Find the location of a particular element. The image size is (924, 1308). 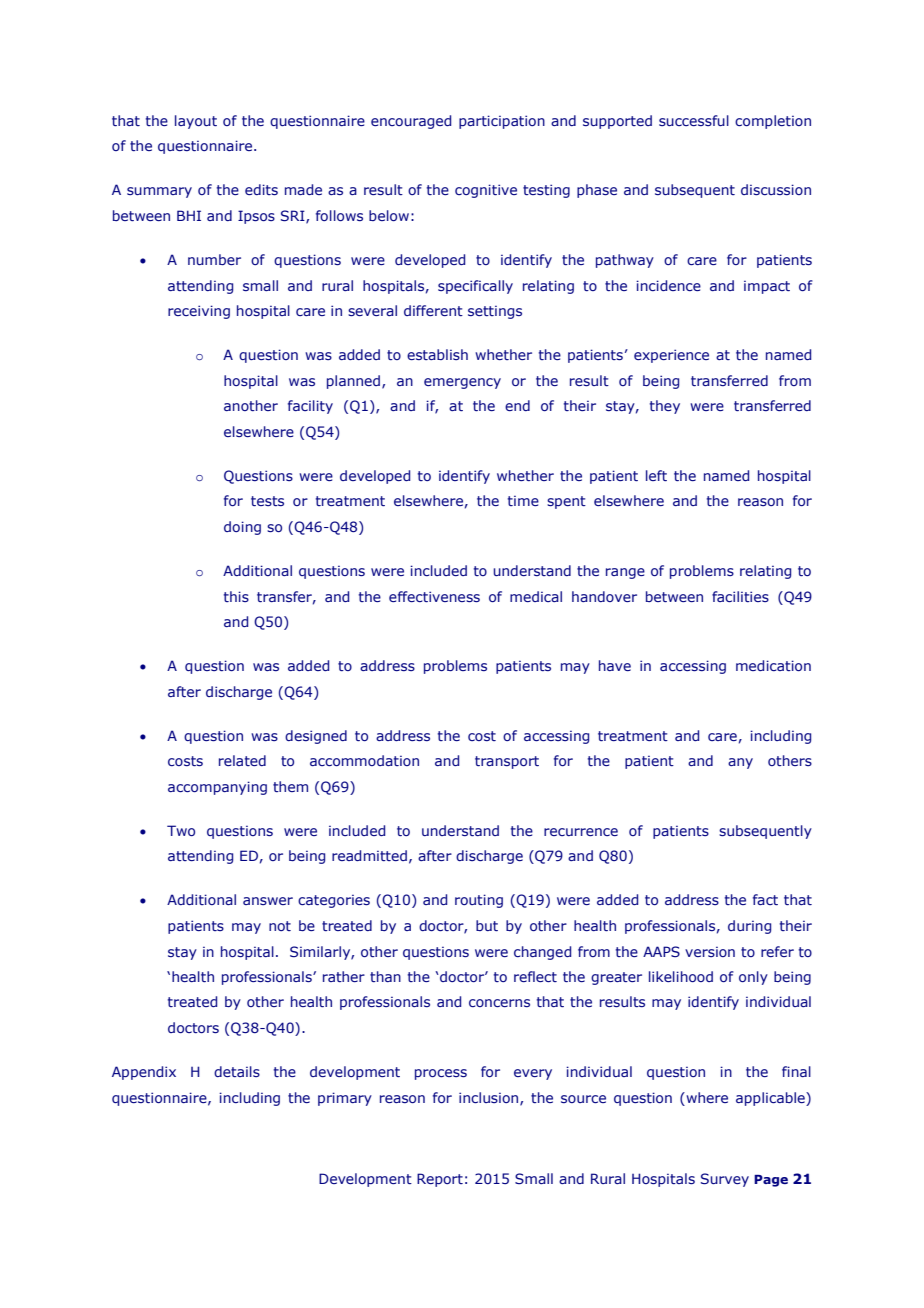

Survey is located at coordinates (725, 1180).
